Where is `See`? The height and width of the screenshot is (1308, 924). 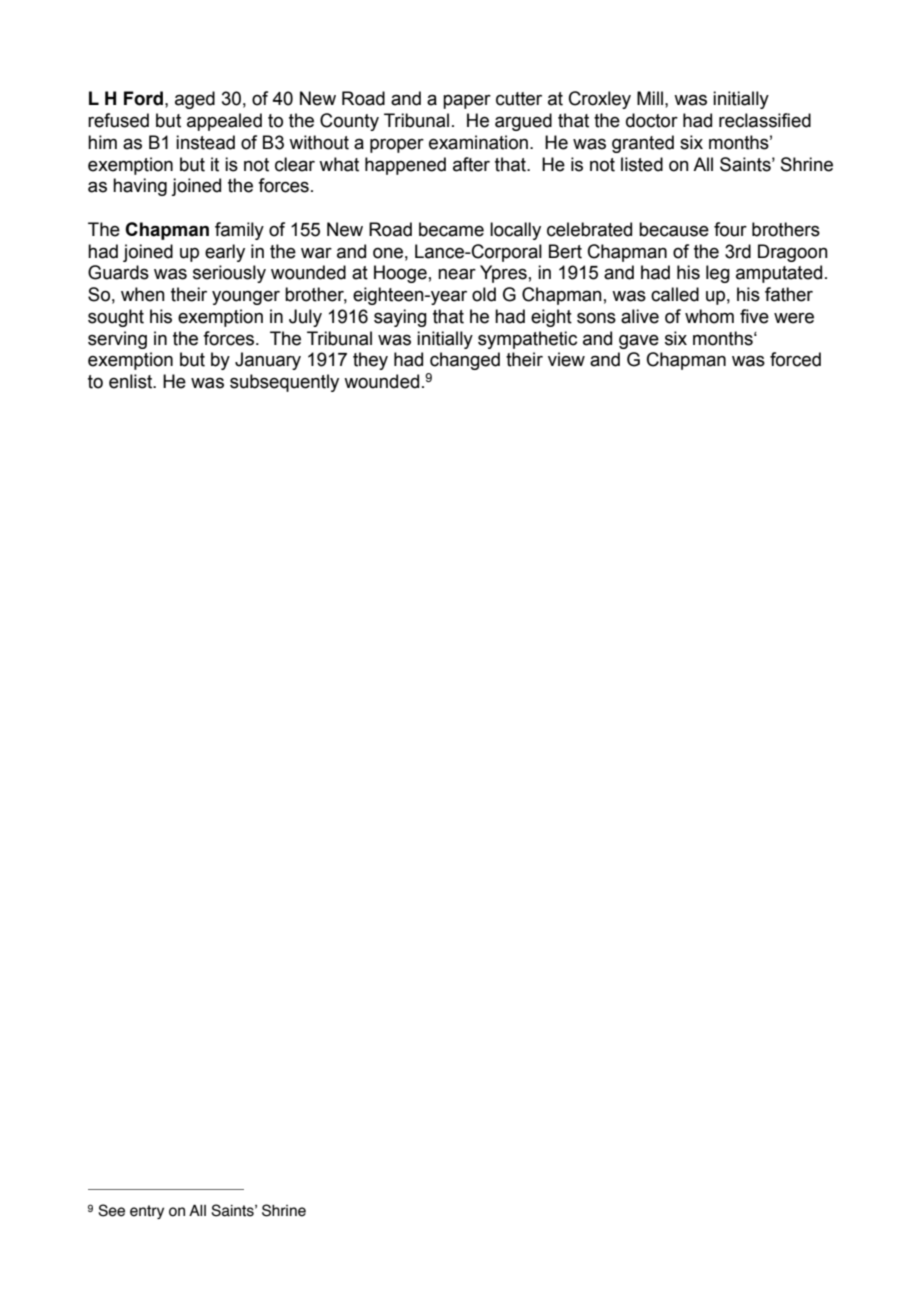
See is located at coordinates (111, 1210).
